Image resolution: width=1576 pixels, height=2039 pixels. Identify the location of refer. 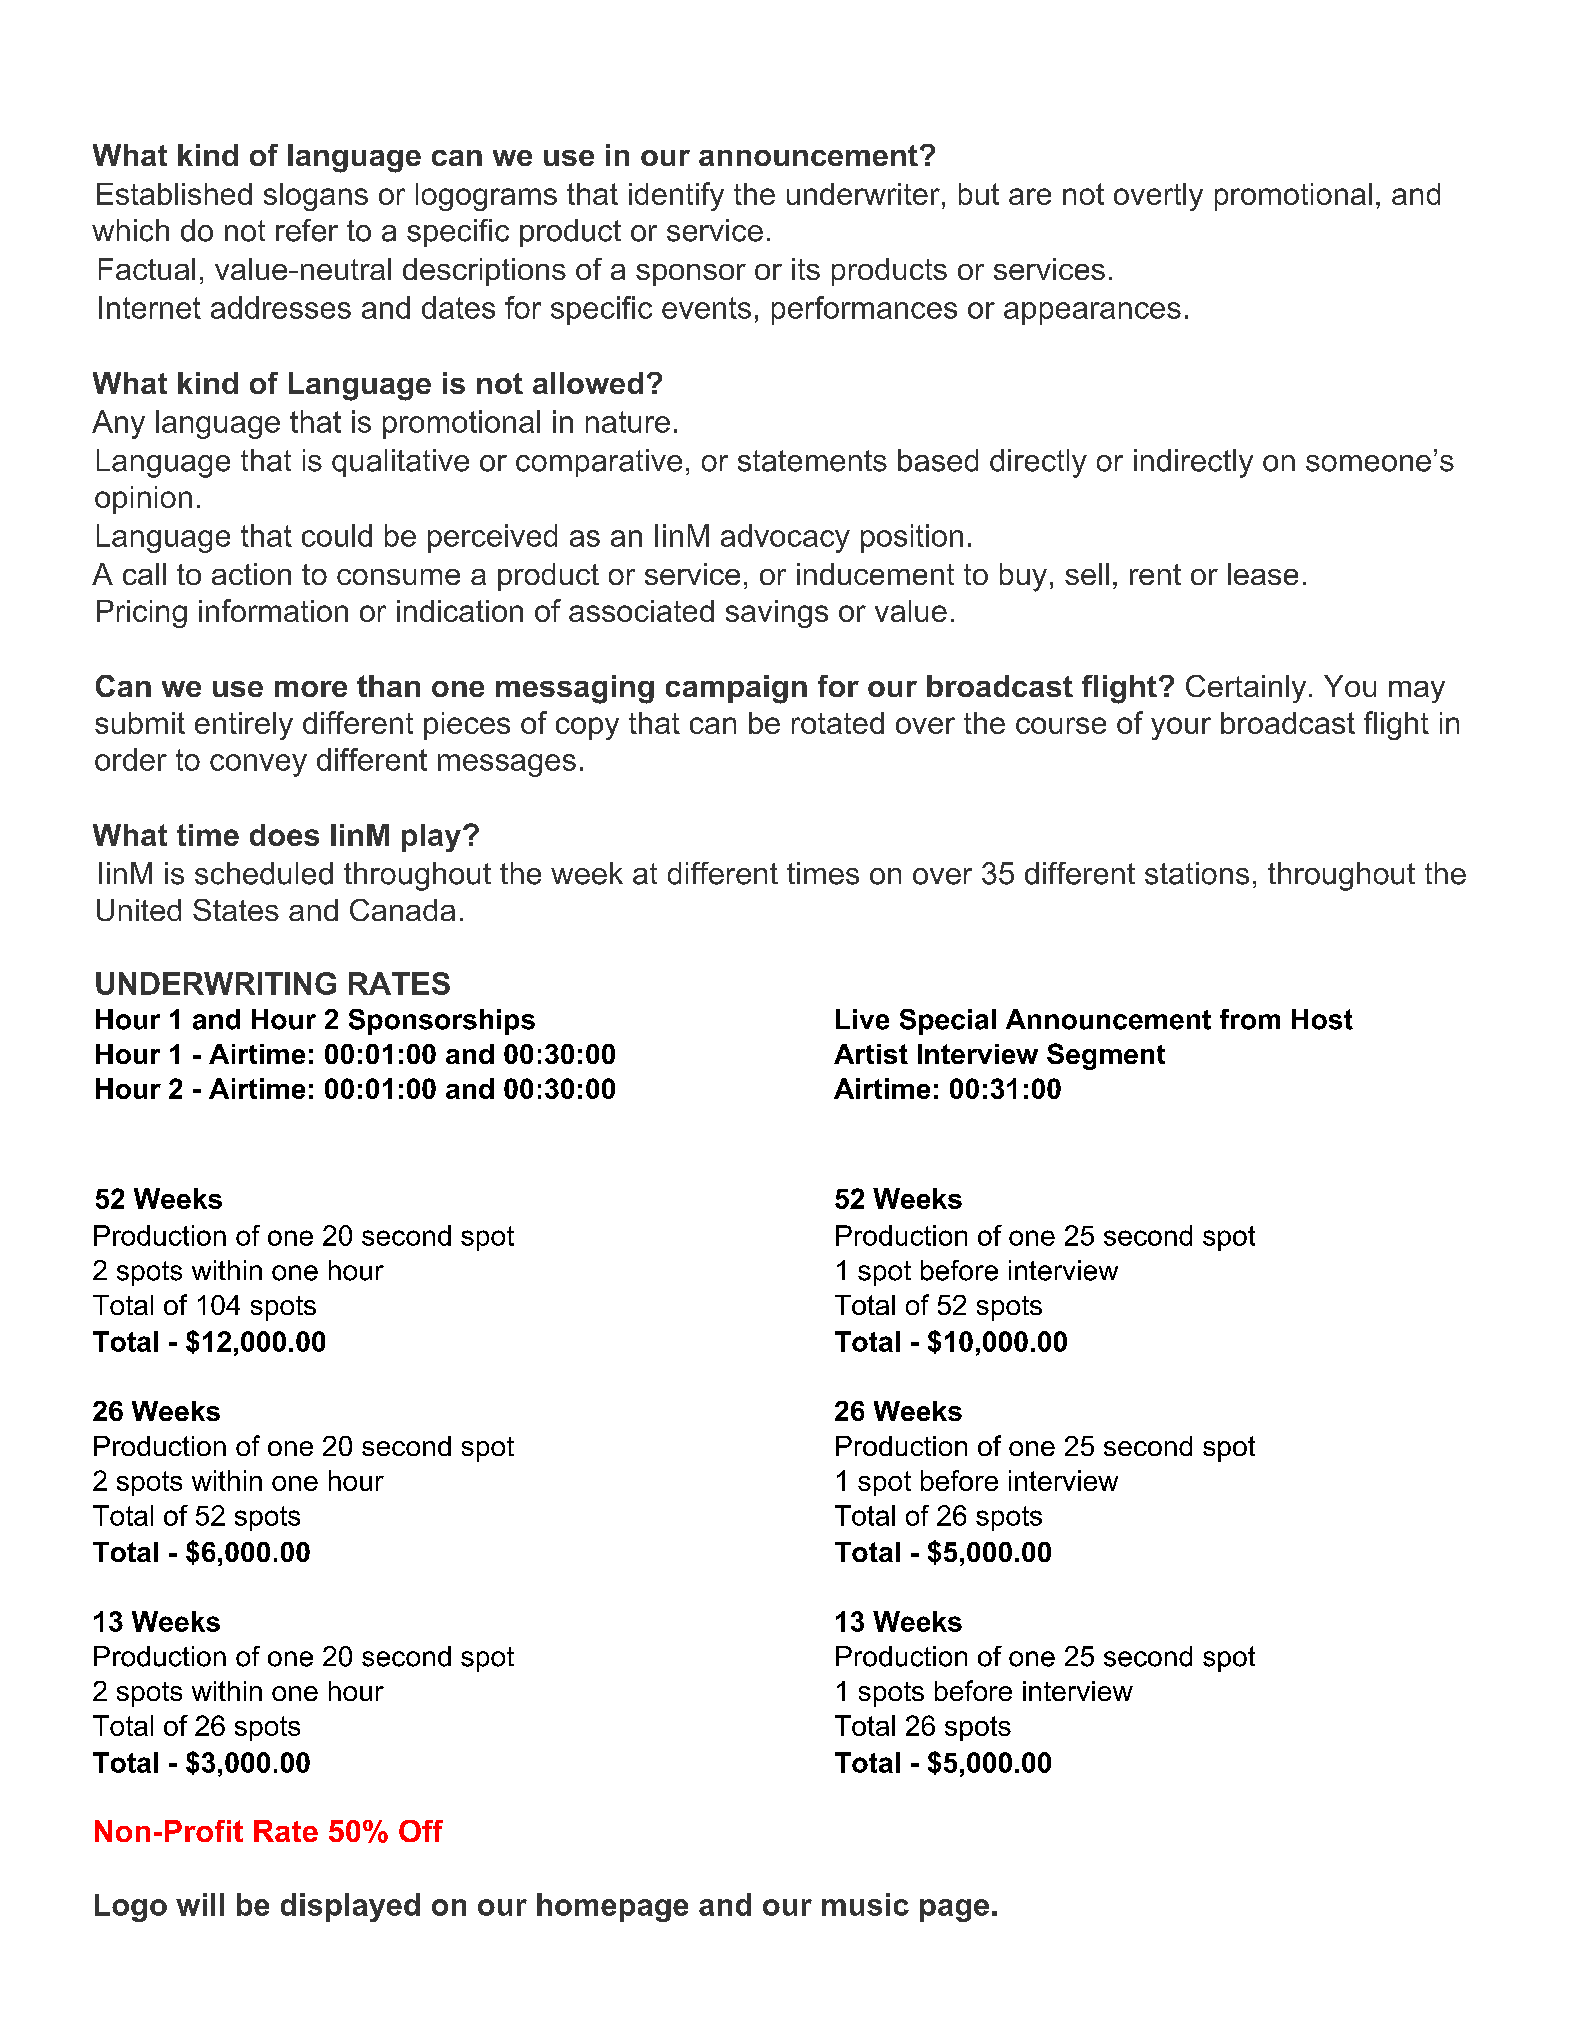
(307, 230).
